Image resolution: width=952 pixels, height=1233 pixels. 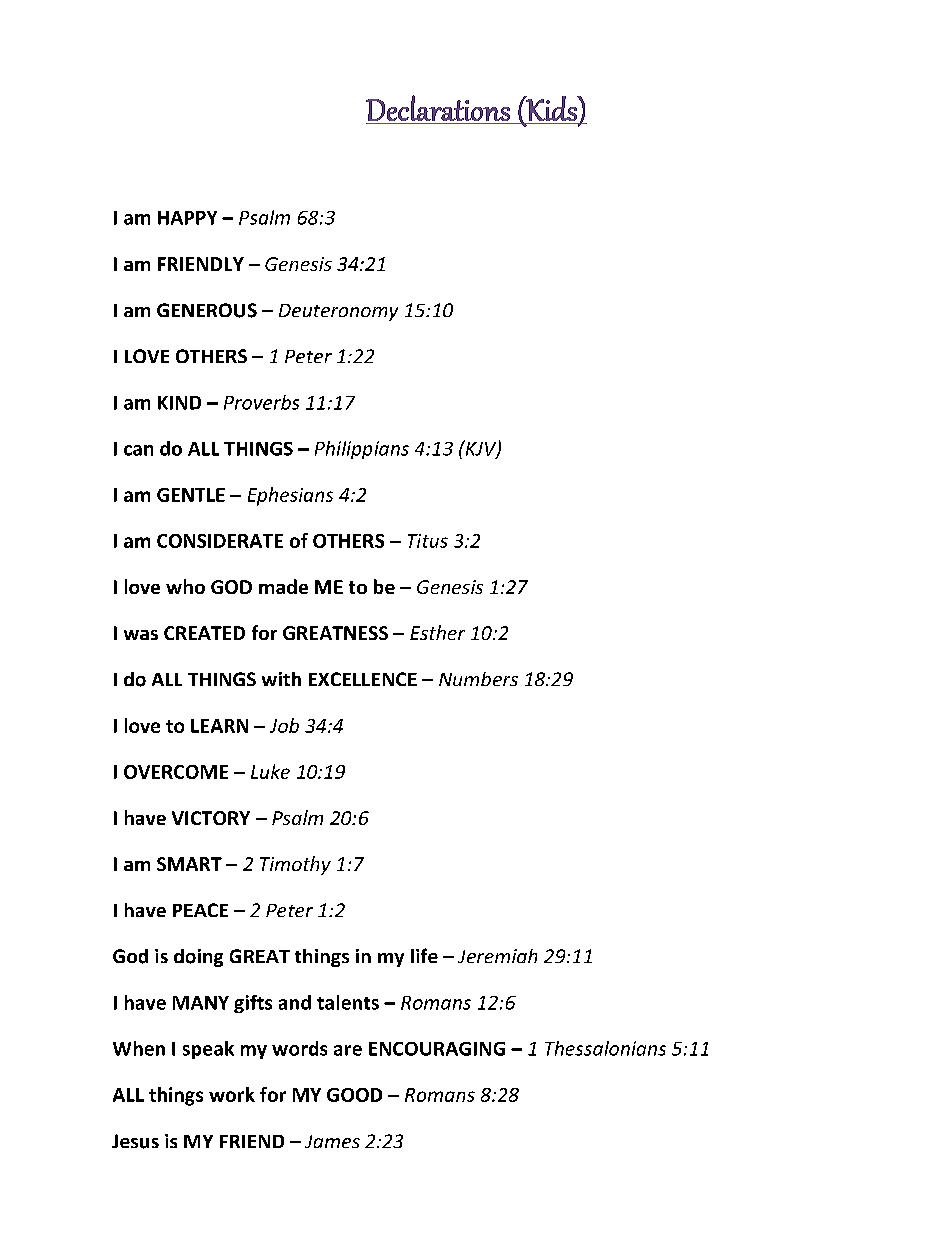 I want to click on work, so click(x=232, y=1094).
